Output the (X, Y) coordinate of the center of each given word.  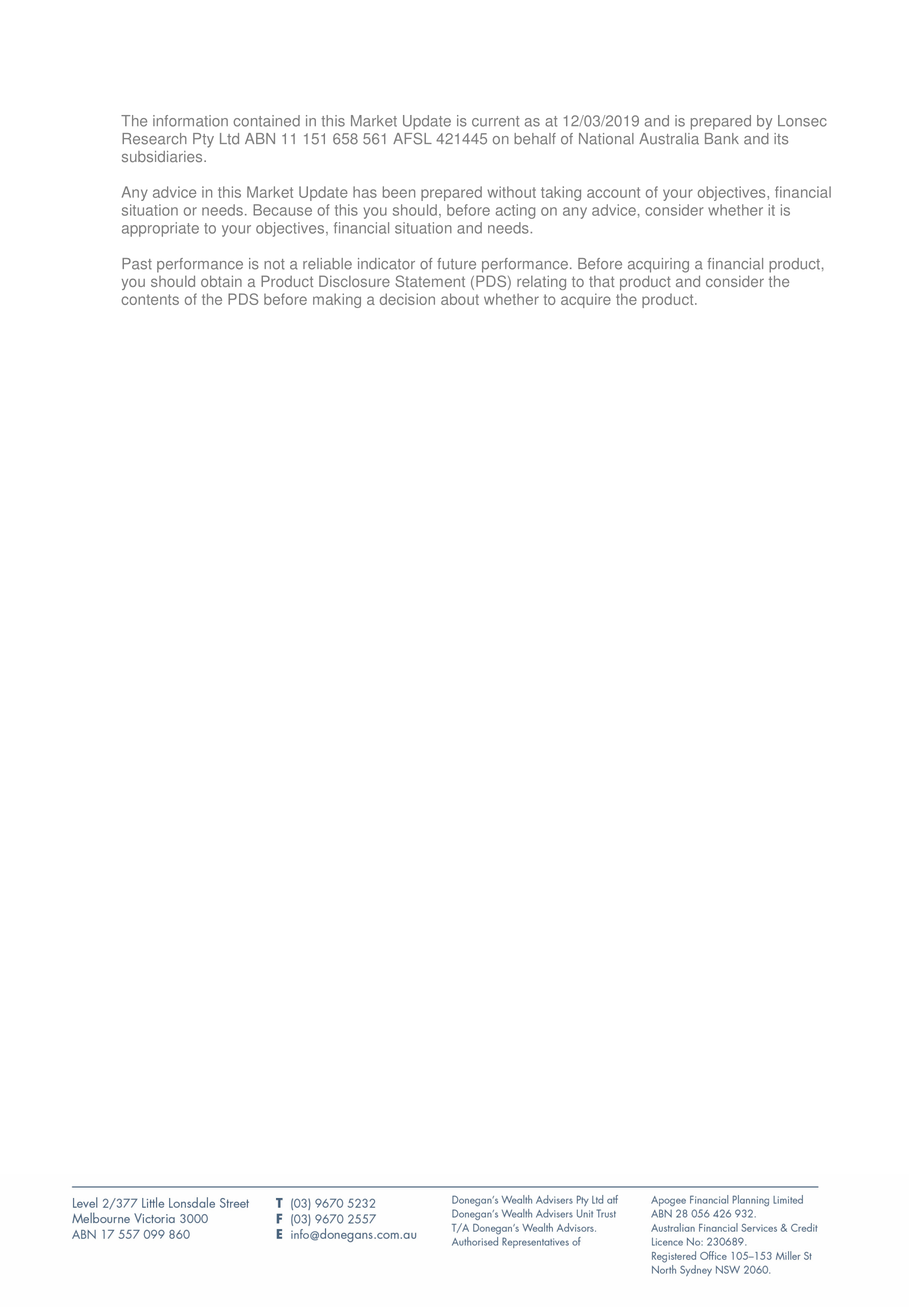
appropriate (160, 229)
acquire (586, 300)
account (613, 192)
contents (150, 299)
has (365, 192)
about (460, 299)
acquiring (658, 265)
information (190, 121)
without (511, 192)
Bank (722, 139)
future (456, 264)
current (495, 121)
